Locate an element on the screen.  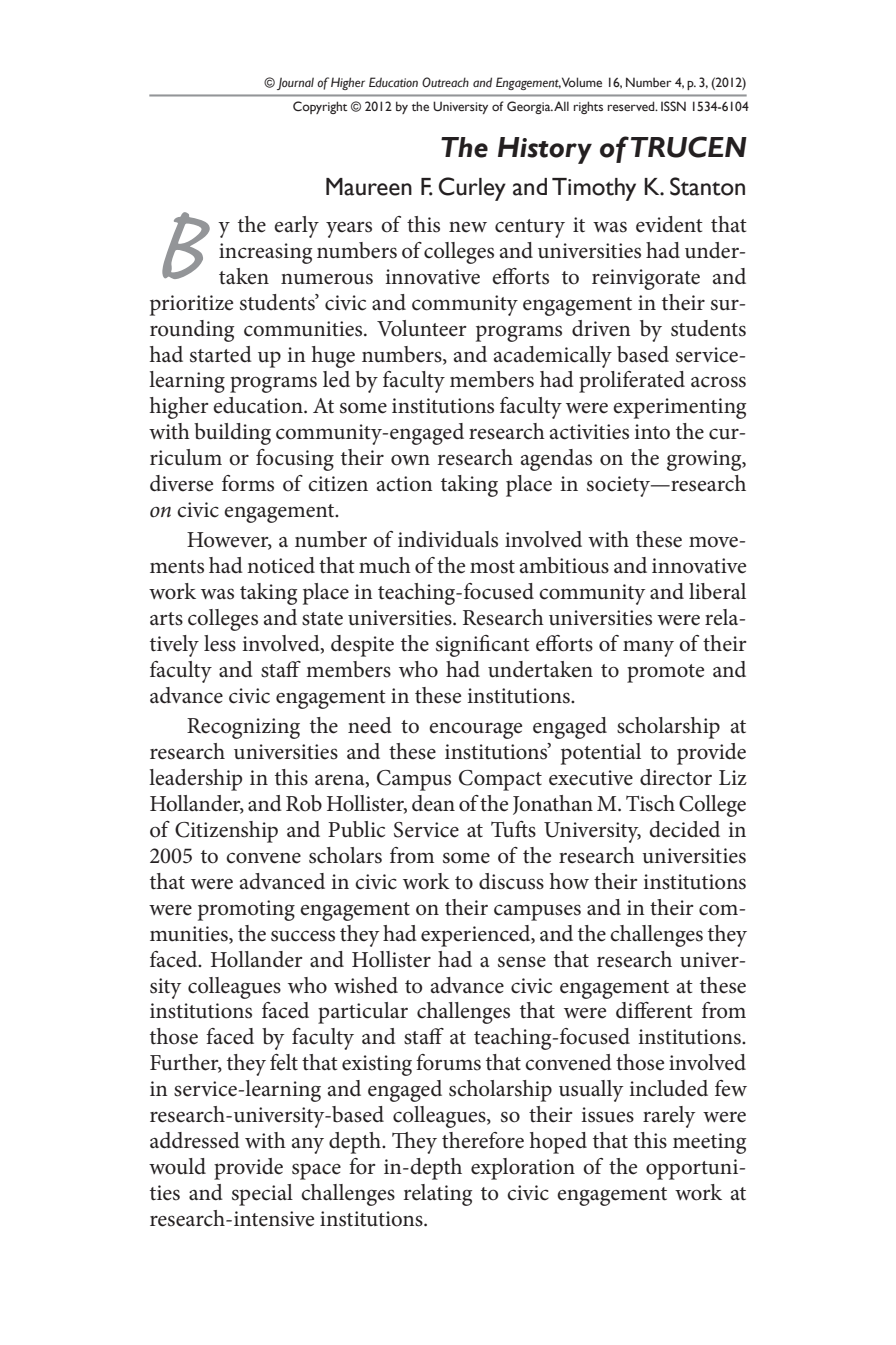
dean is located at coordinates (433, 803).
